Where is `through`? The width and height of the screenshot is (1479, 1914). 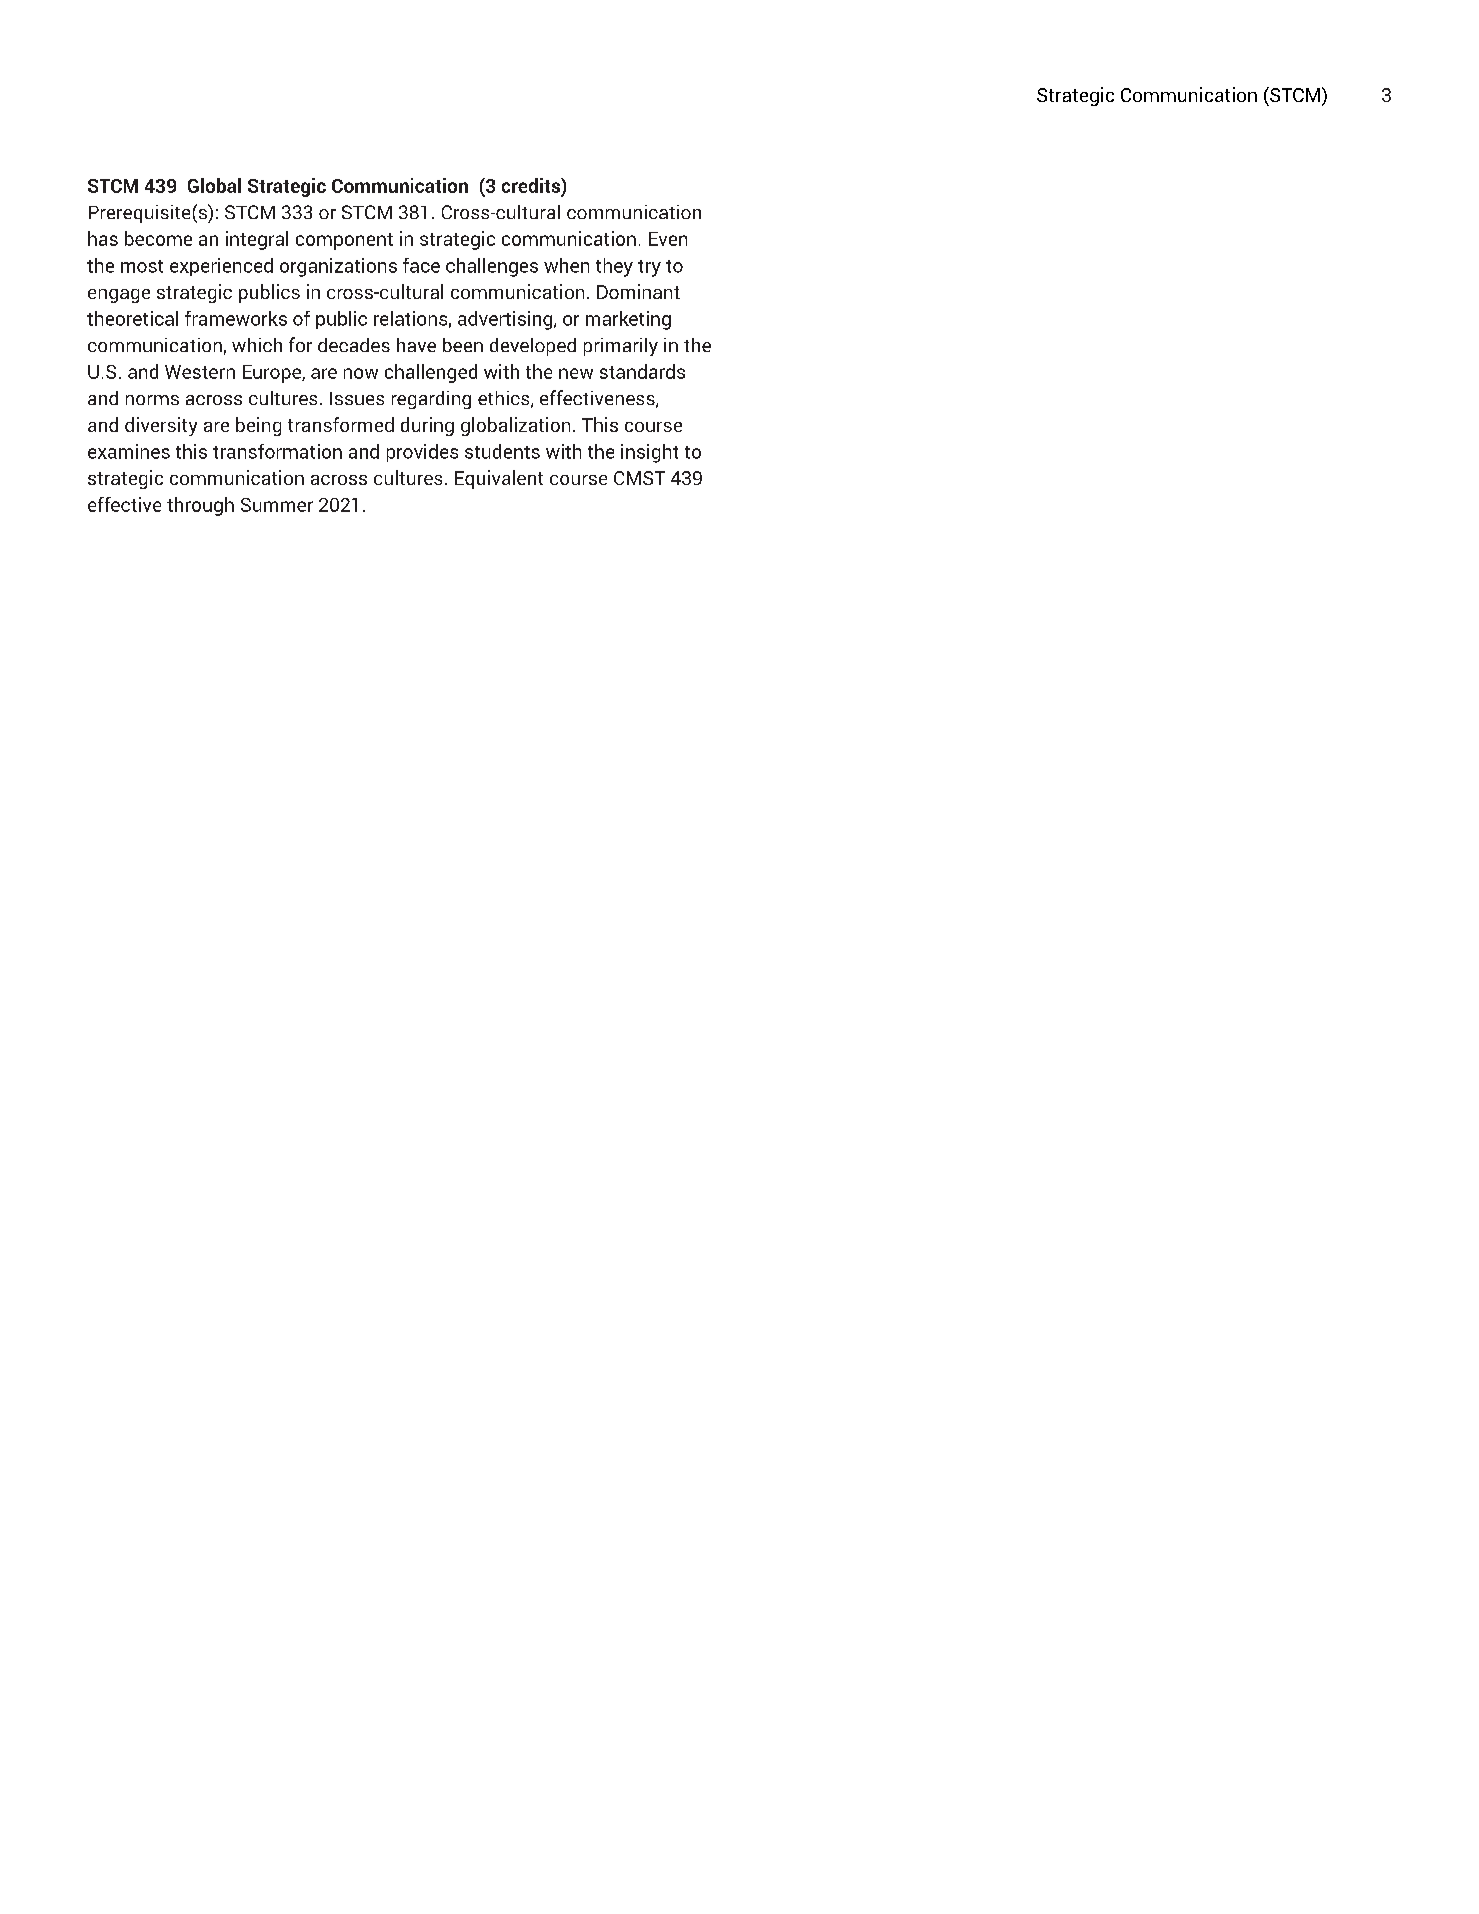 through is located at coordinates (200, 506).
